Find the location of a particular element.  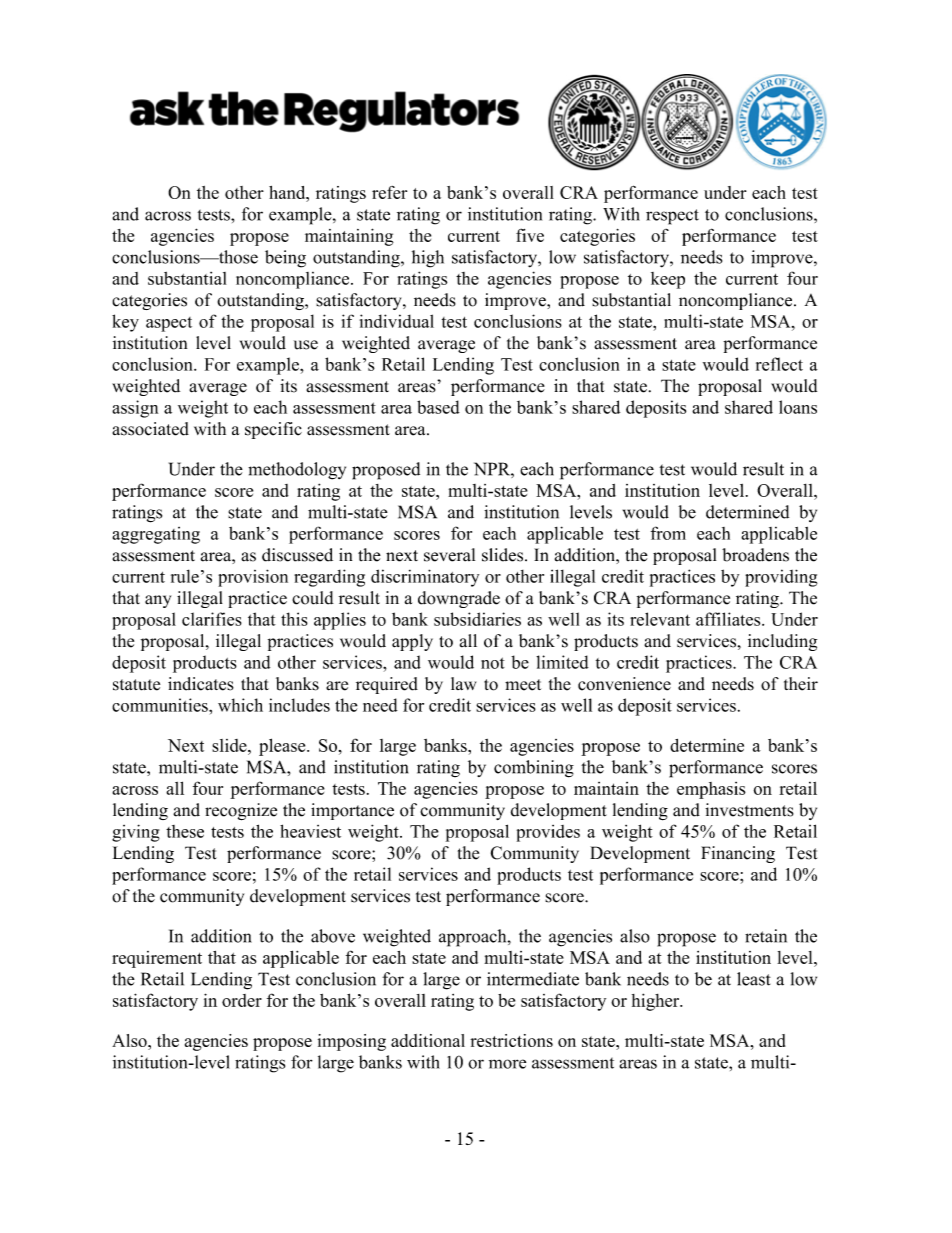

from is located at coordinates (668, 533).
